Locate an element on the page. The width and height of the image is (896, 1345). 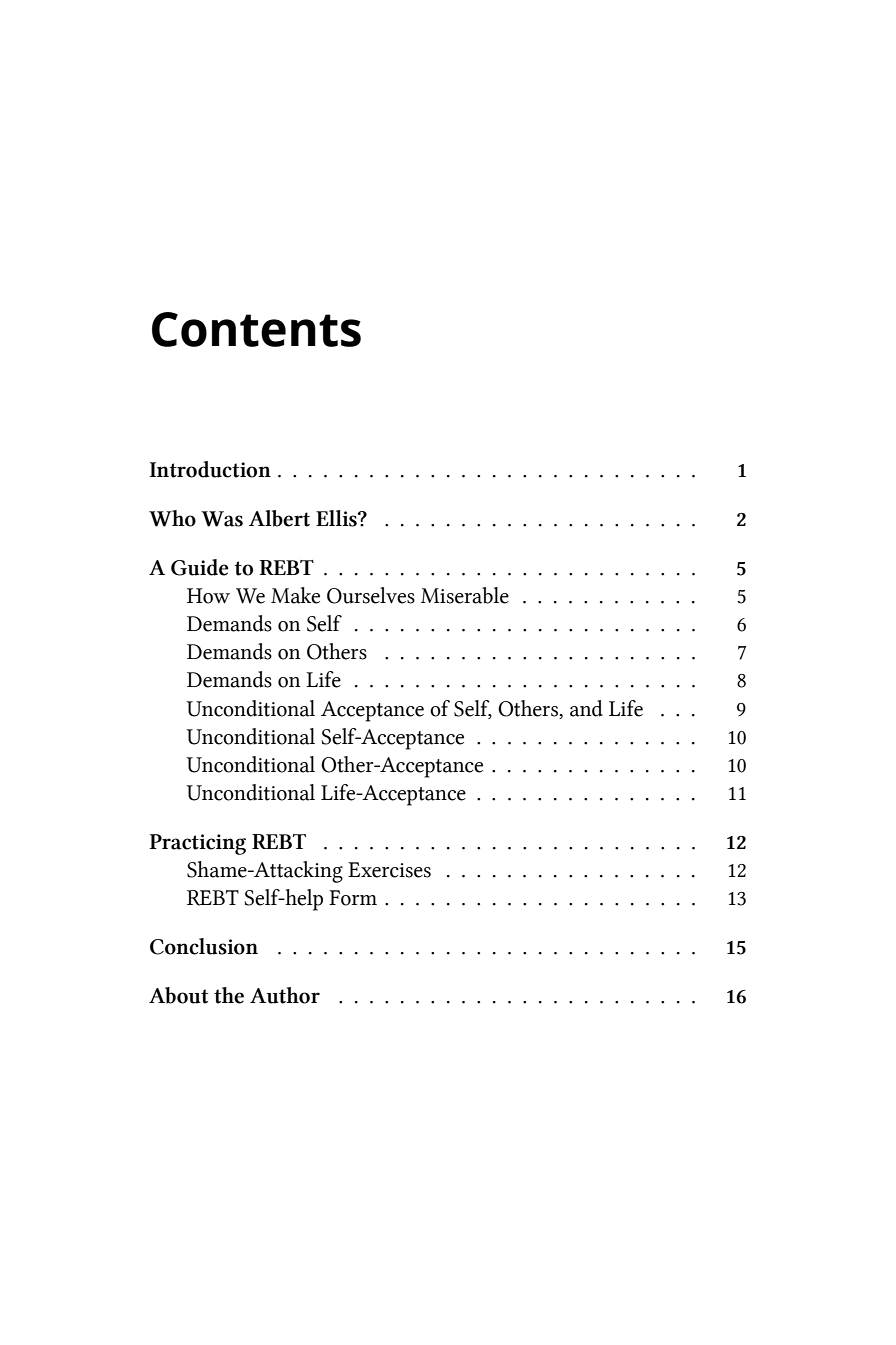
How is located at coordinates (208, 596).
